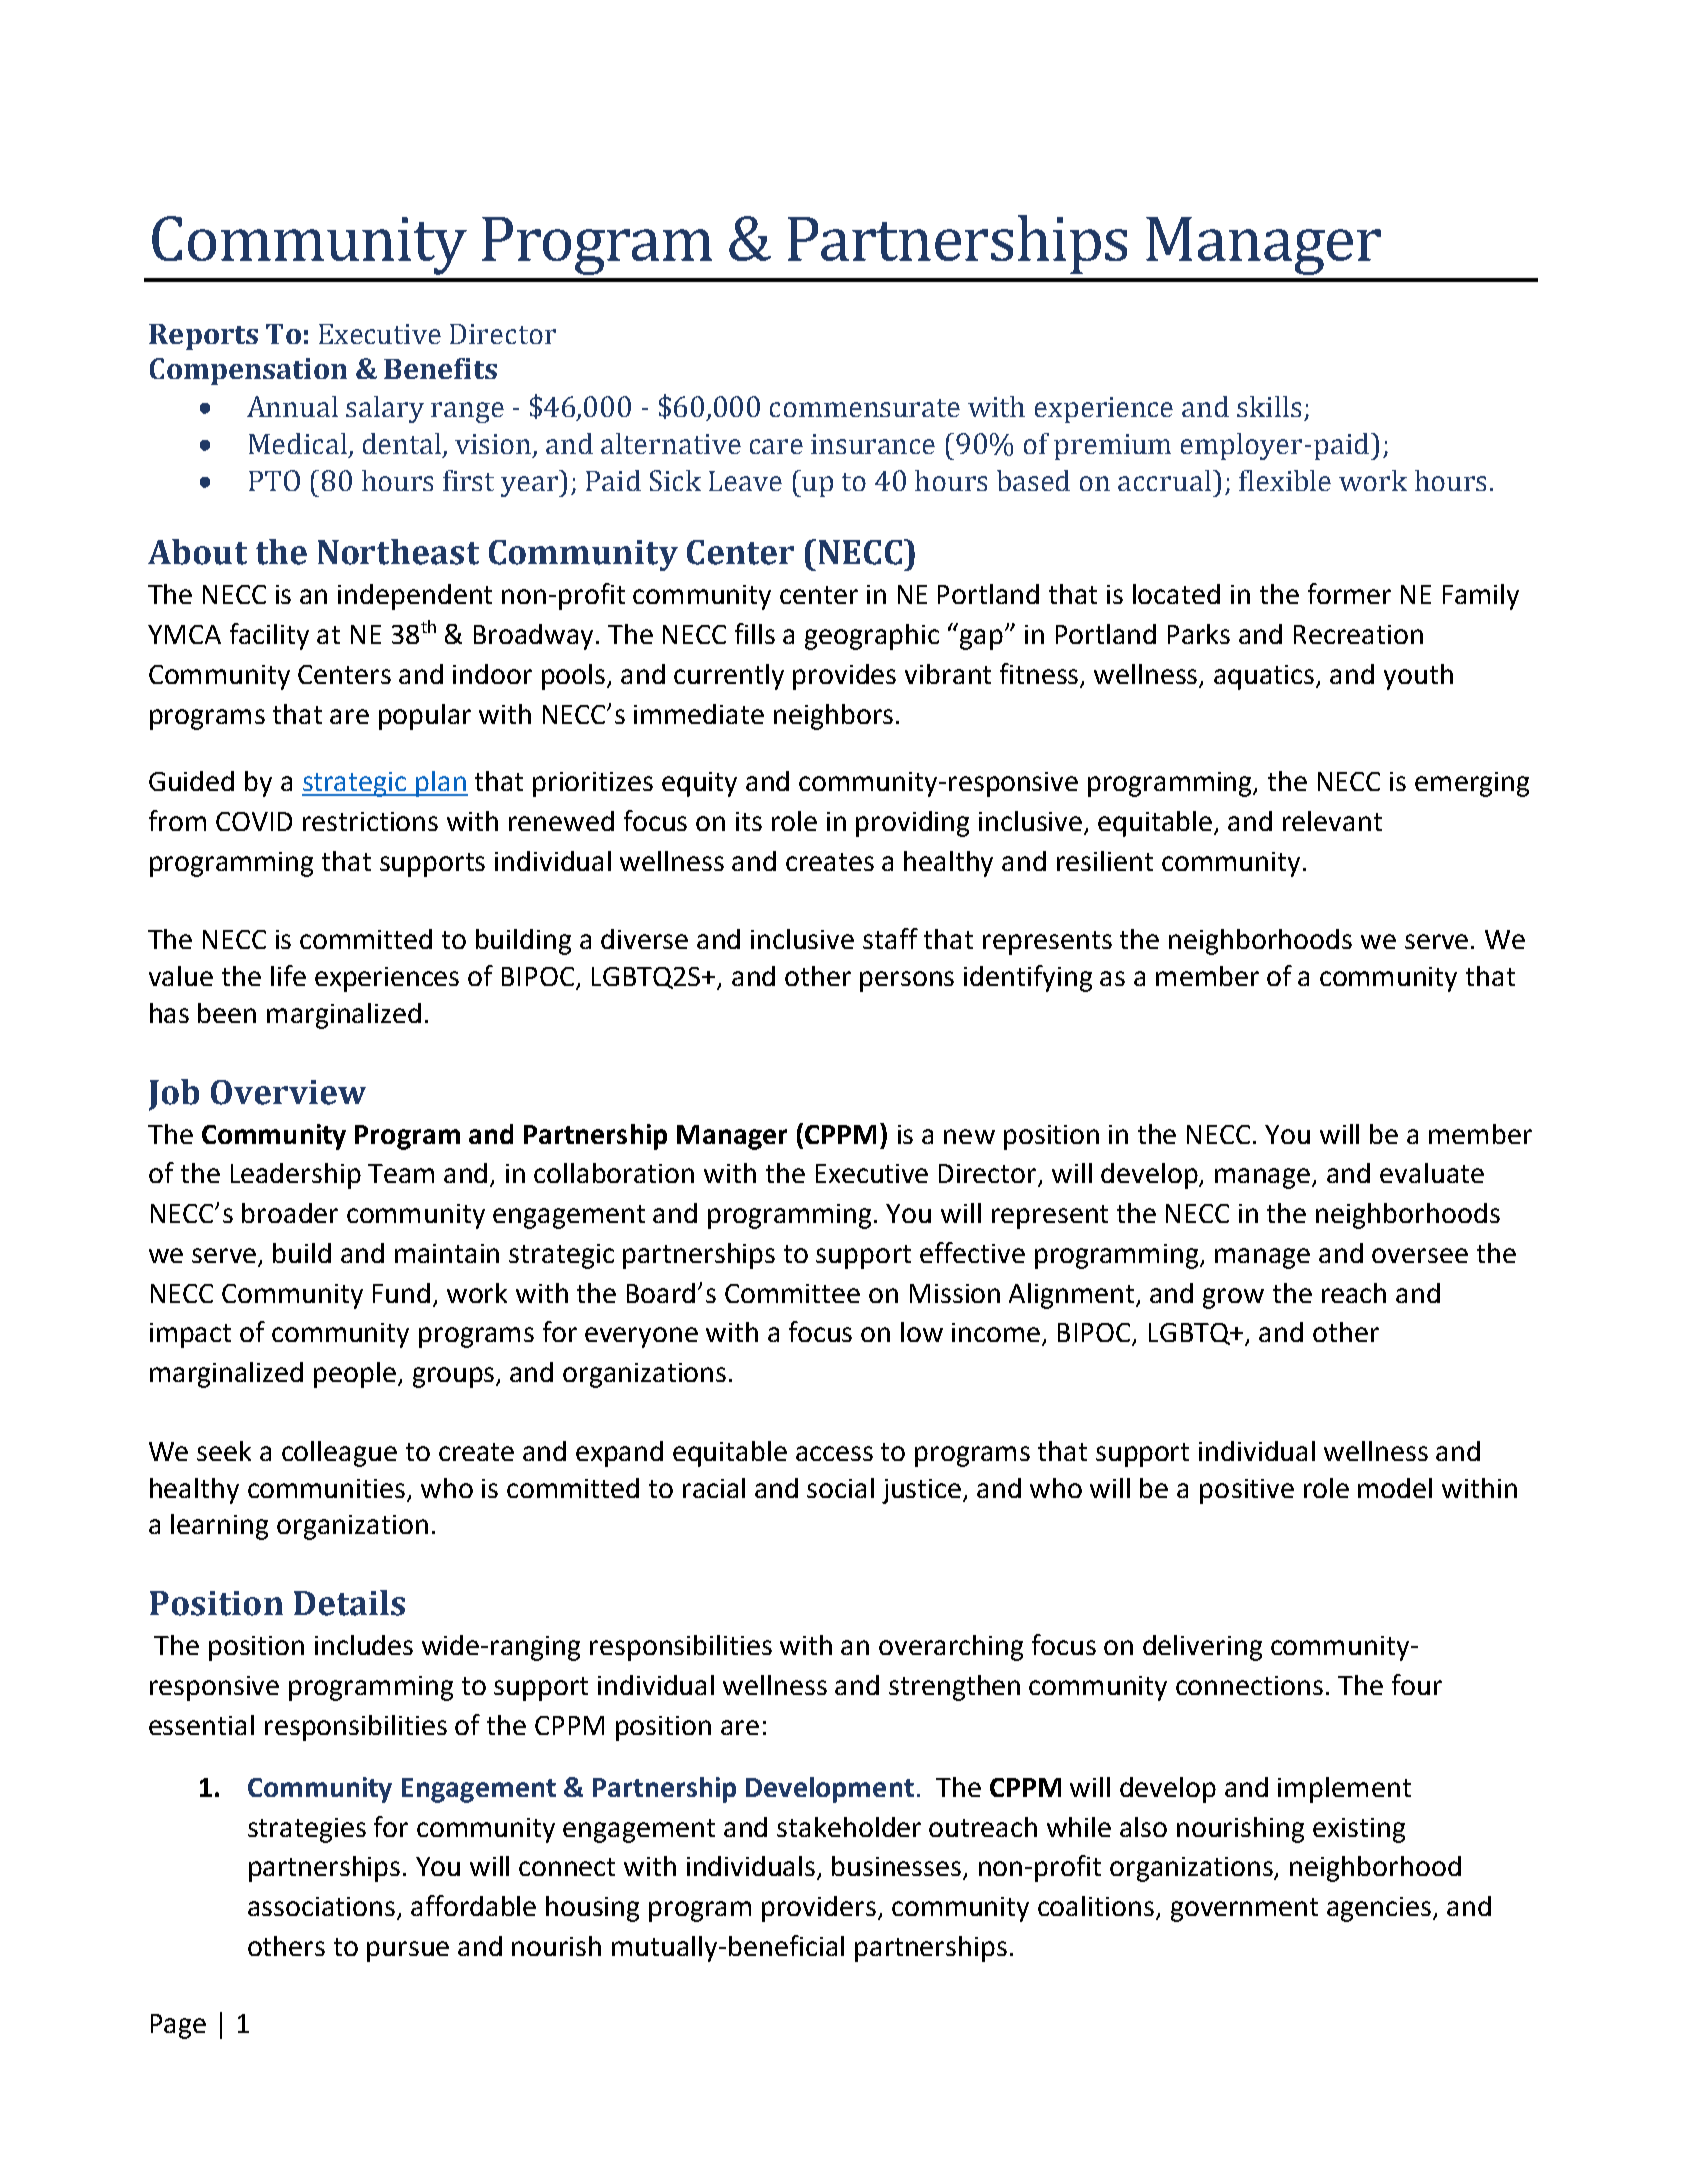  What do you see at coordinates (1269, 406) in the document?
I see `skills` at bounding box center [1269, 406].
